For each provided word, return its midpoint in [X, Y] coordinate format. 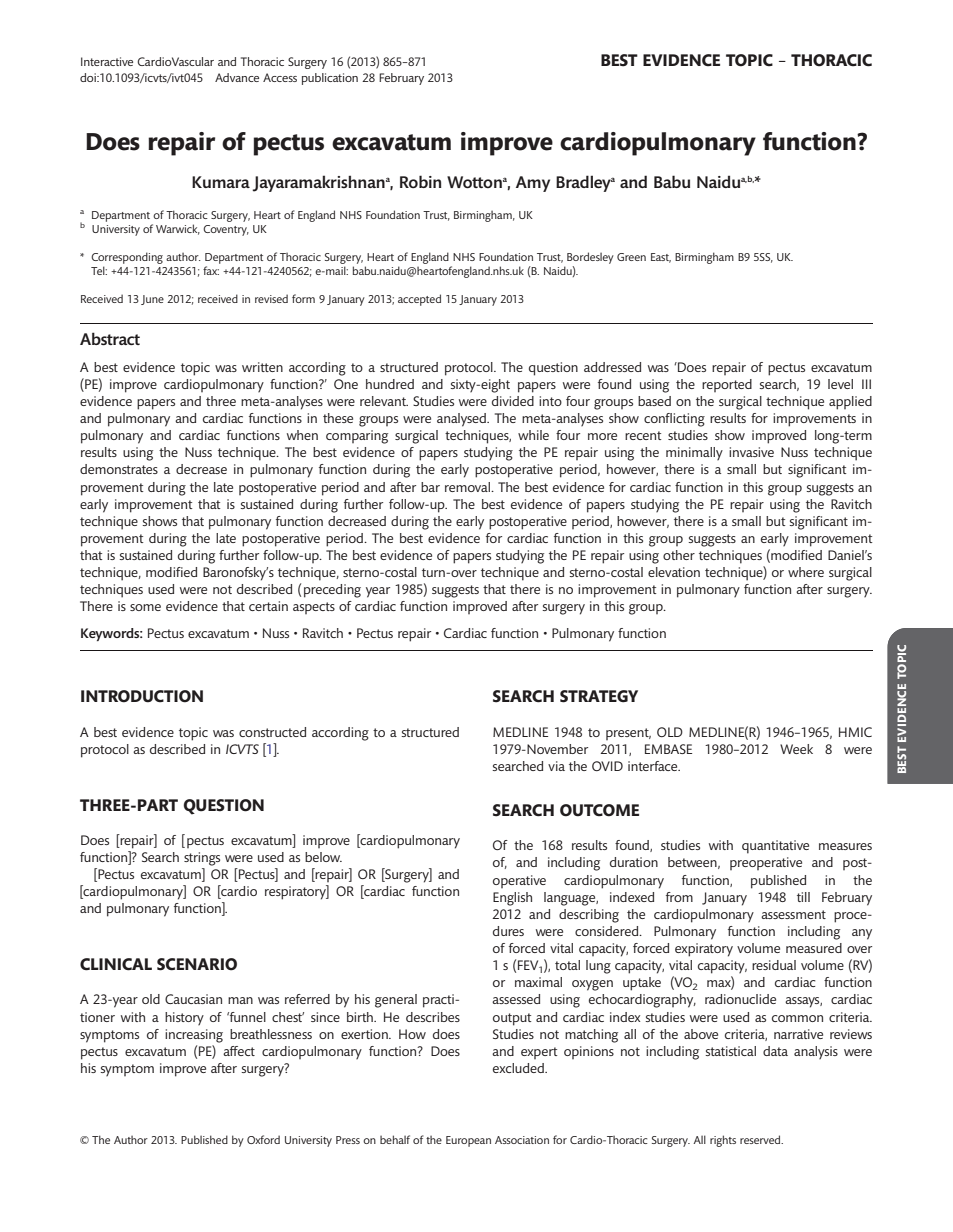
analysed [462, 420]
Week [796, 749]
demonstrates [119, 469]
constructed [272, 732]
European [468, 1141]
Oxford [263, 1139]
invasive [751, 452]
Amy [533, 184]
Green [631, 257]
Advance [237, 77]
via [556, 766]
